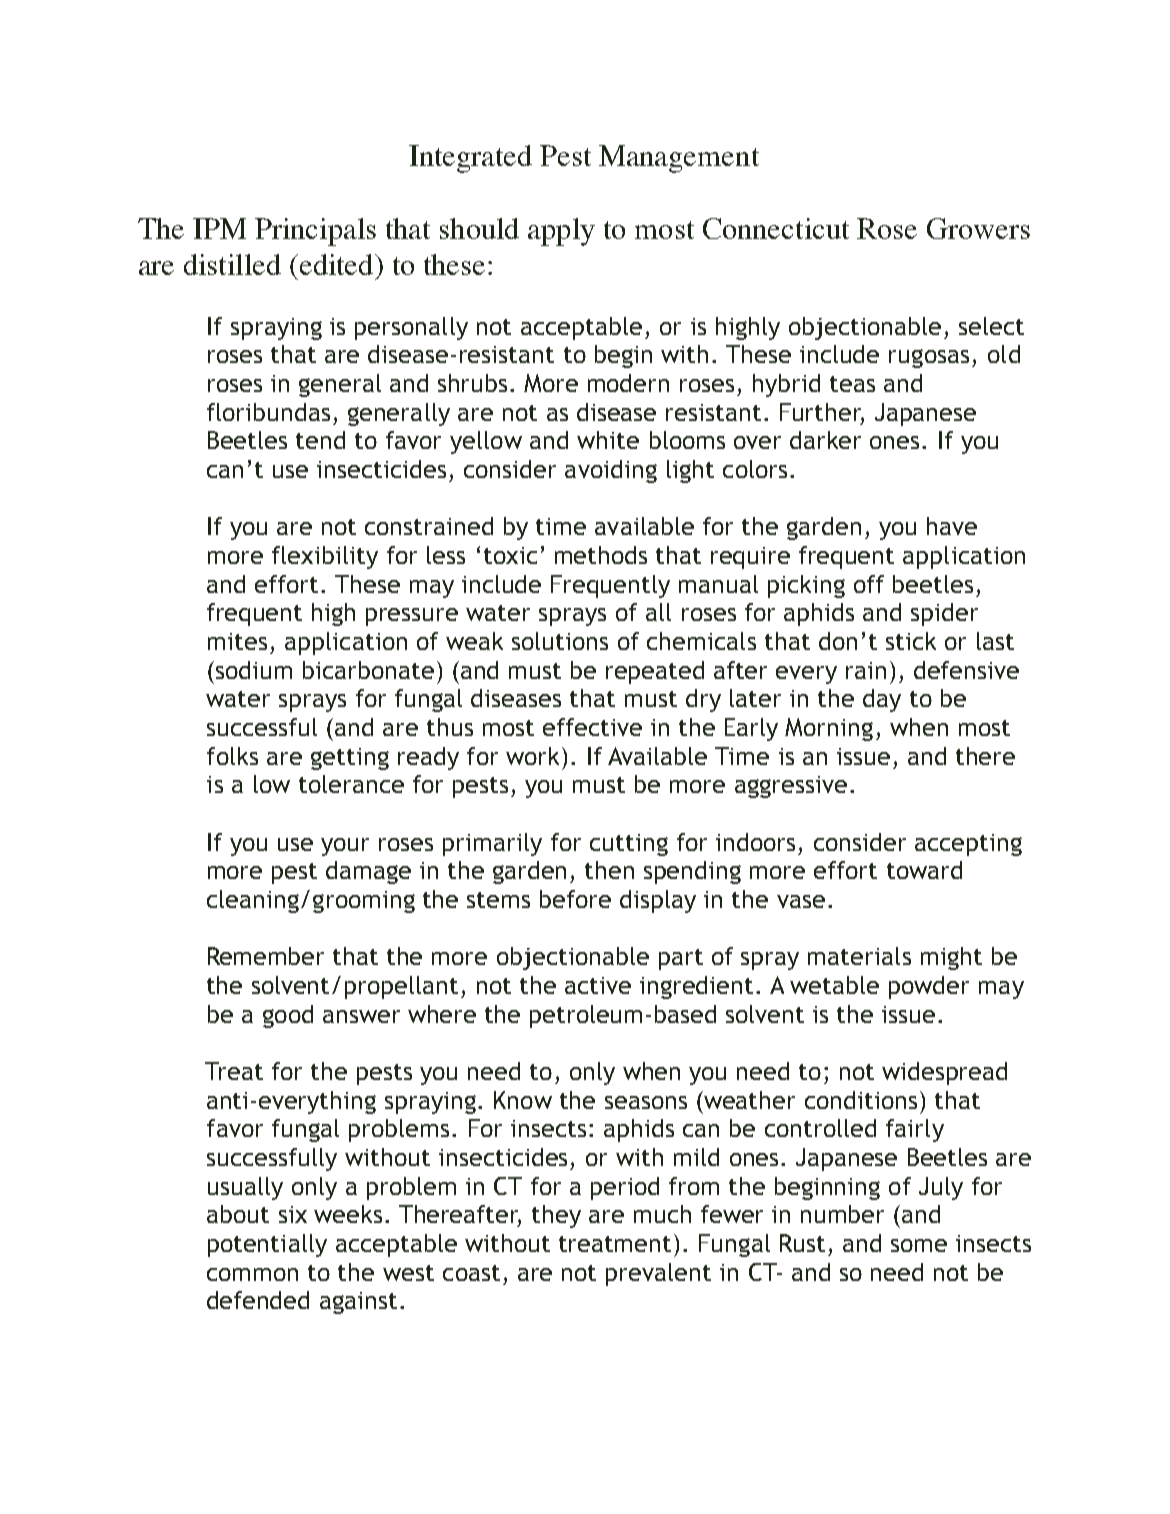 The width and height of the screenshot is (1170, 1514). I want to click on some, so click(919, 1245).
